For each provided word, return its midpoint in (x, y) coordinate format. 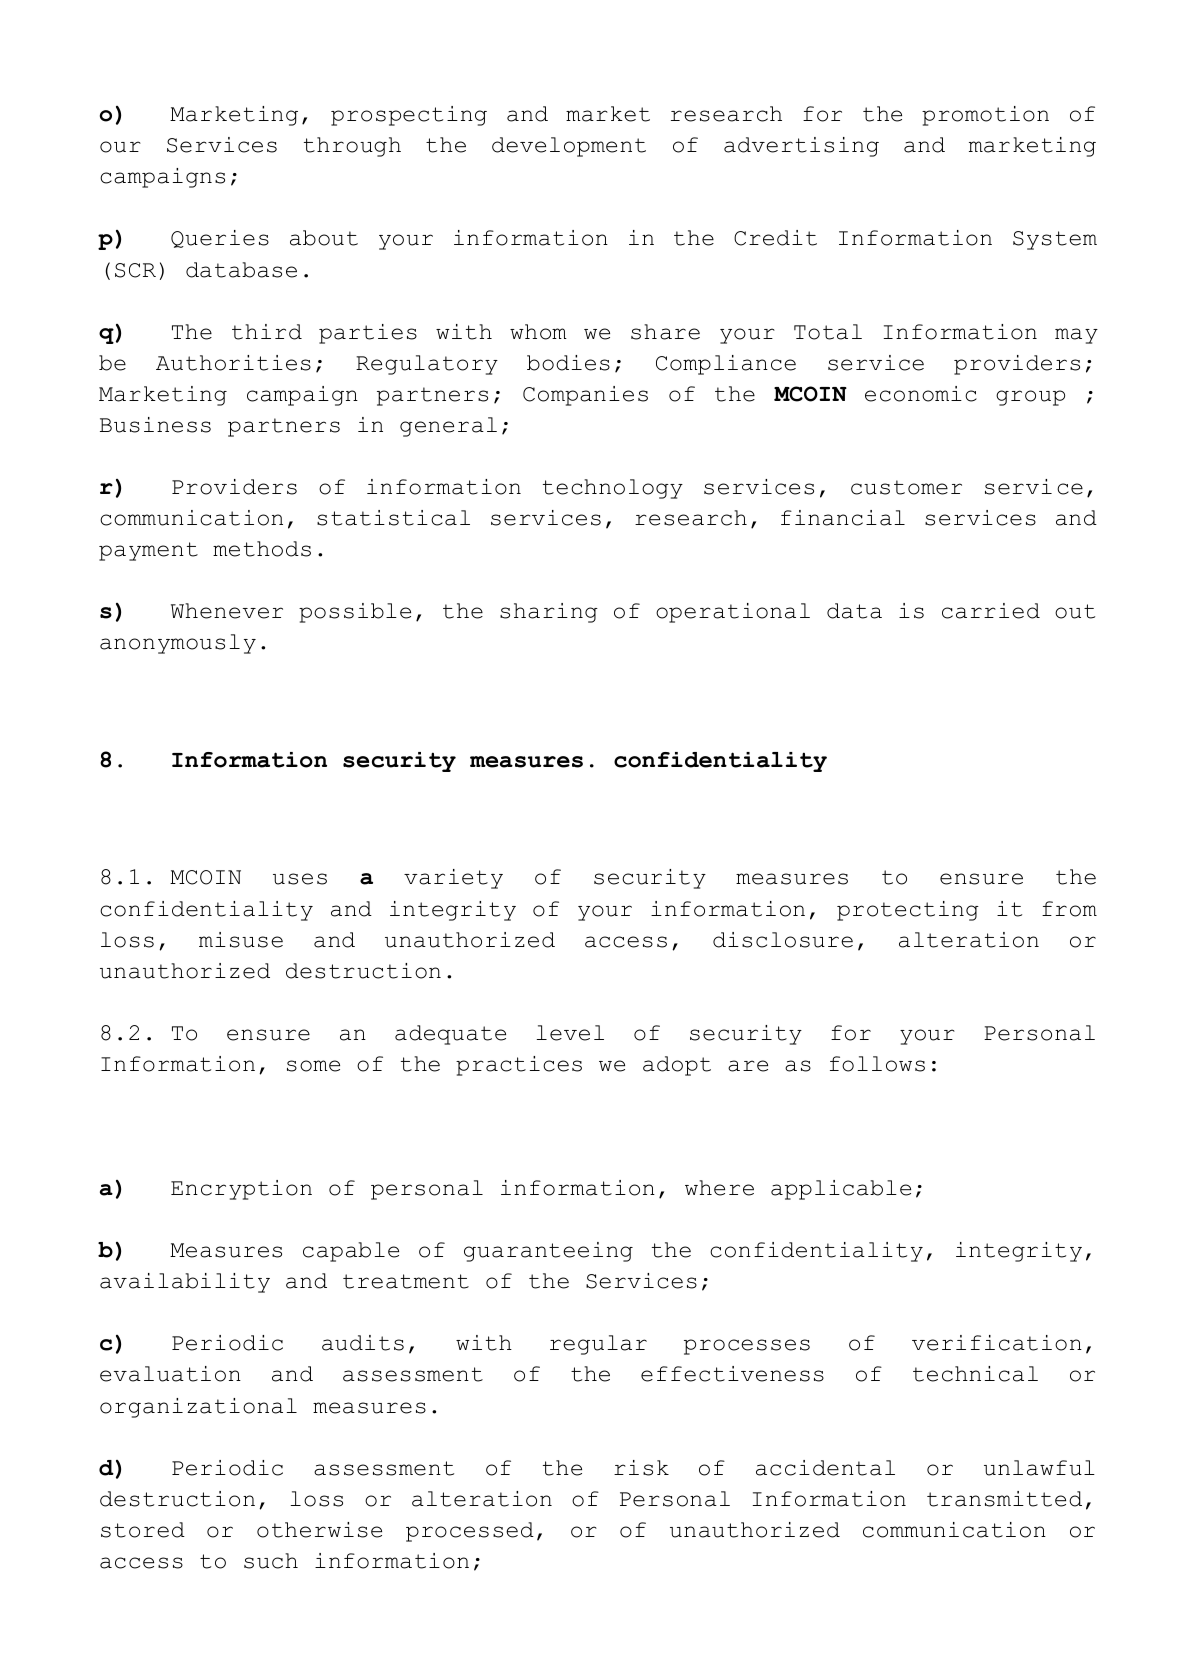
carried (991, 611)
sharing (549, 613)
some (313, 1066)
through (352, 147)
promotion (985, 116)
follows (877, 1064)
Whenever (227, 611)
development (569, 147)
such (271, 1561)
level (570, 1033)
